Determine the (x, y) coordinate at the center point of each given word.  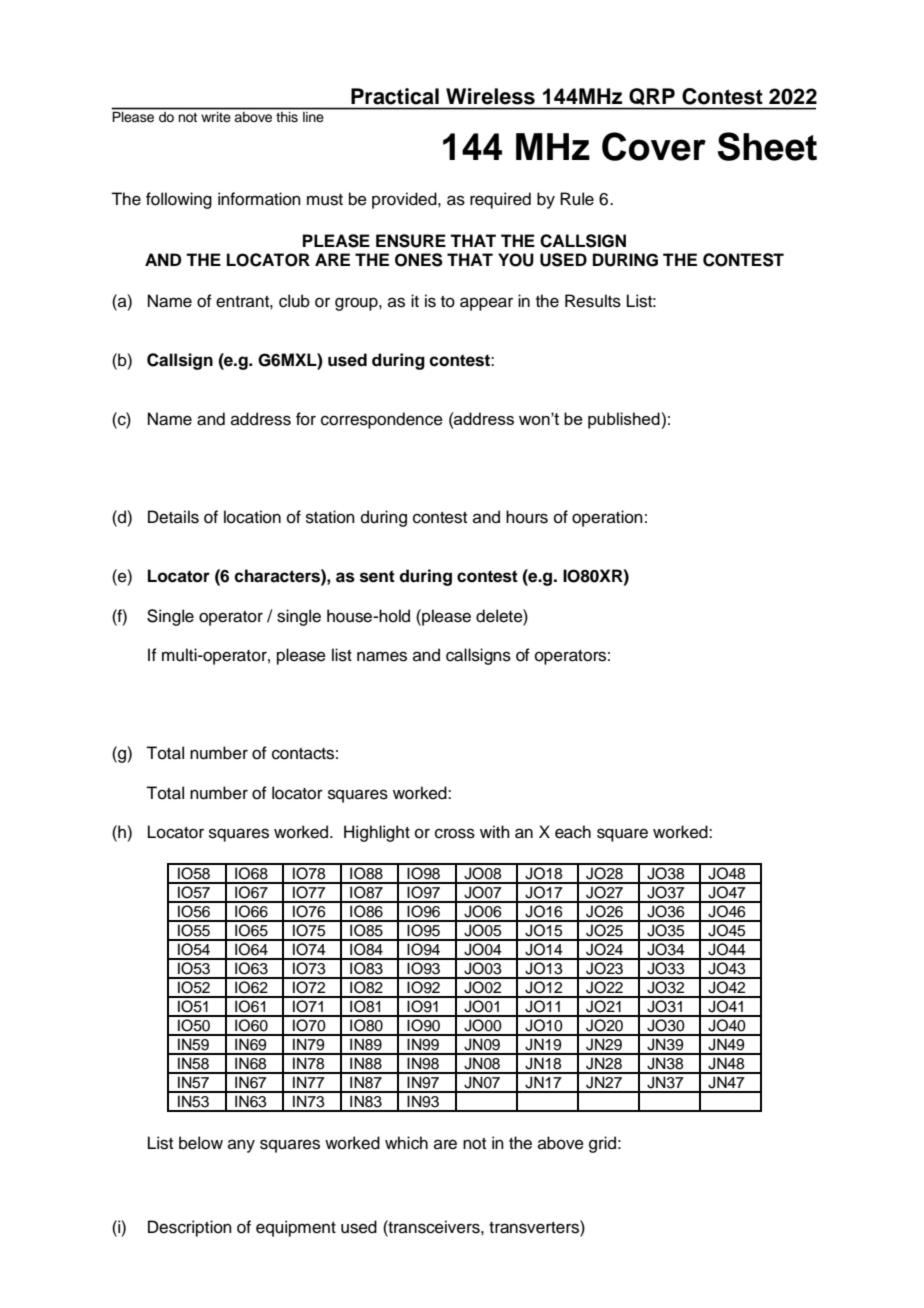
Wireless (490, 96)
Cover (654, 146)
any (241, 1146)
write (216, 117)
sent (377, 576)
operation (607, 518)
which (406, 1143)
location (252, 517)
